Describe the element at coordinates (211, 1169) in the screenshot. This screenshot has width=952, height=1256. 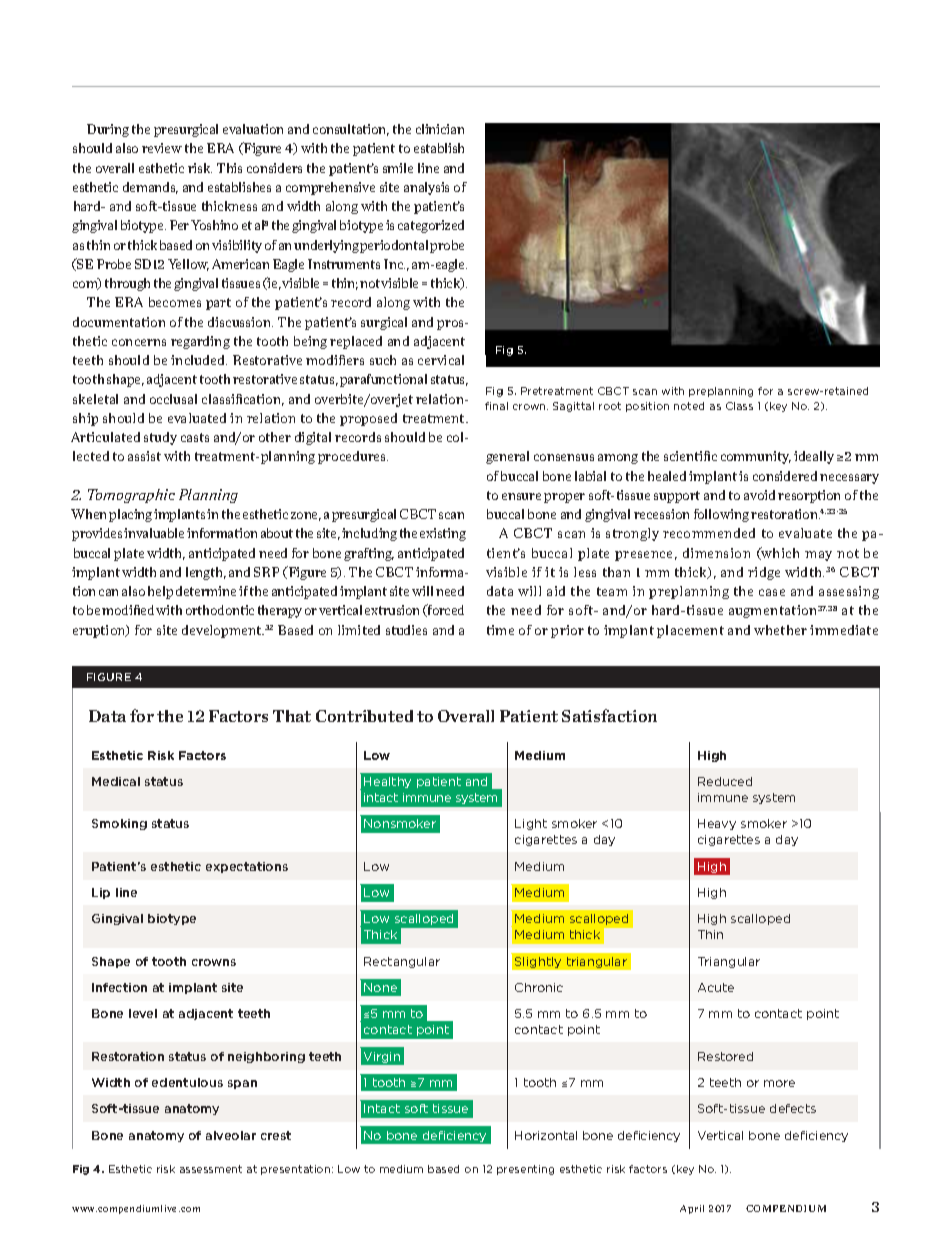
I see `assessment` at that location.
